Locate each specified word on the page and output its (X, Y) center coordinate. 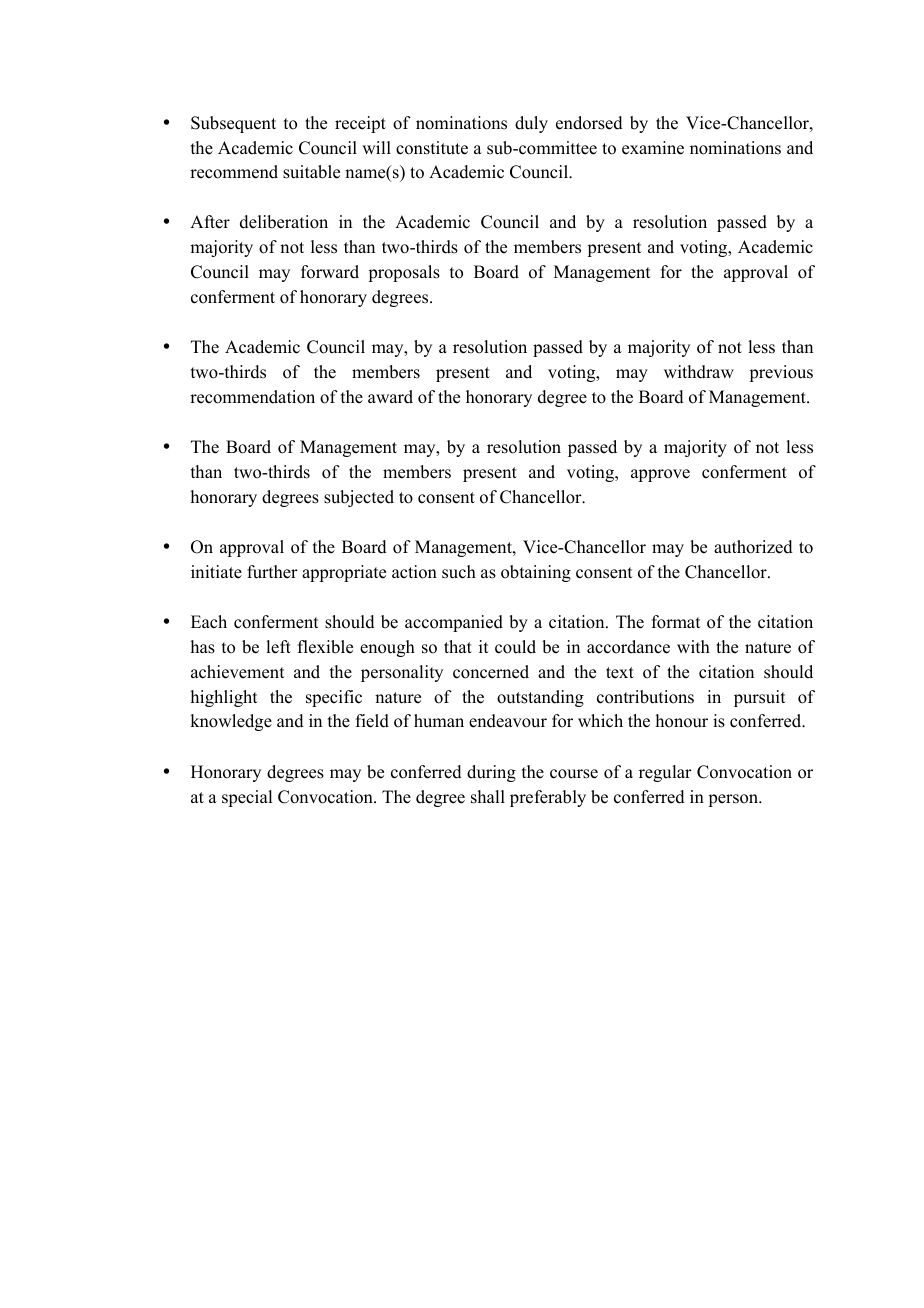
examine (653, 148)
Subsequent (233, 124)
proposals (404, 273)
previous (781, 373)
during (491, 773)
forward (330, 272)
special (247, 798)
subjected (359, 498)
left (278, 647)
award (390, 397)
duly (531, 124)
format (676, 622)
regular (665, 773)
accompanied (454, 623)
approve (660, 475)
